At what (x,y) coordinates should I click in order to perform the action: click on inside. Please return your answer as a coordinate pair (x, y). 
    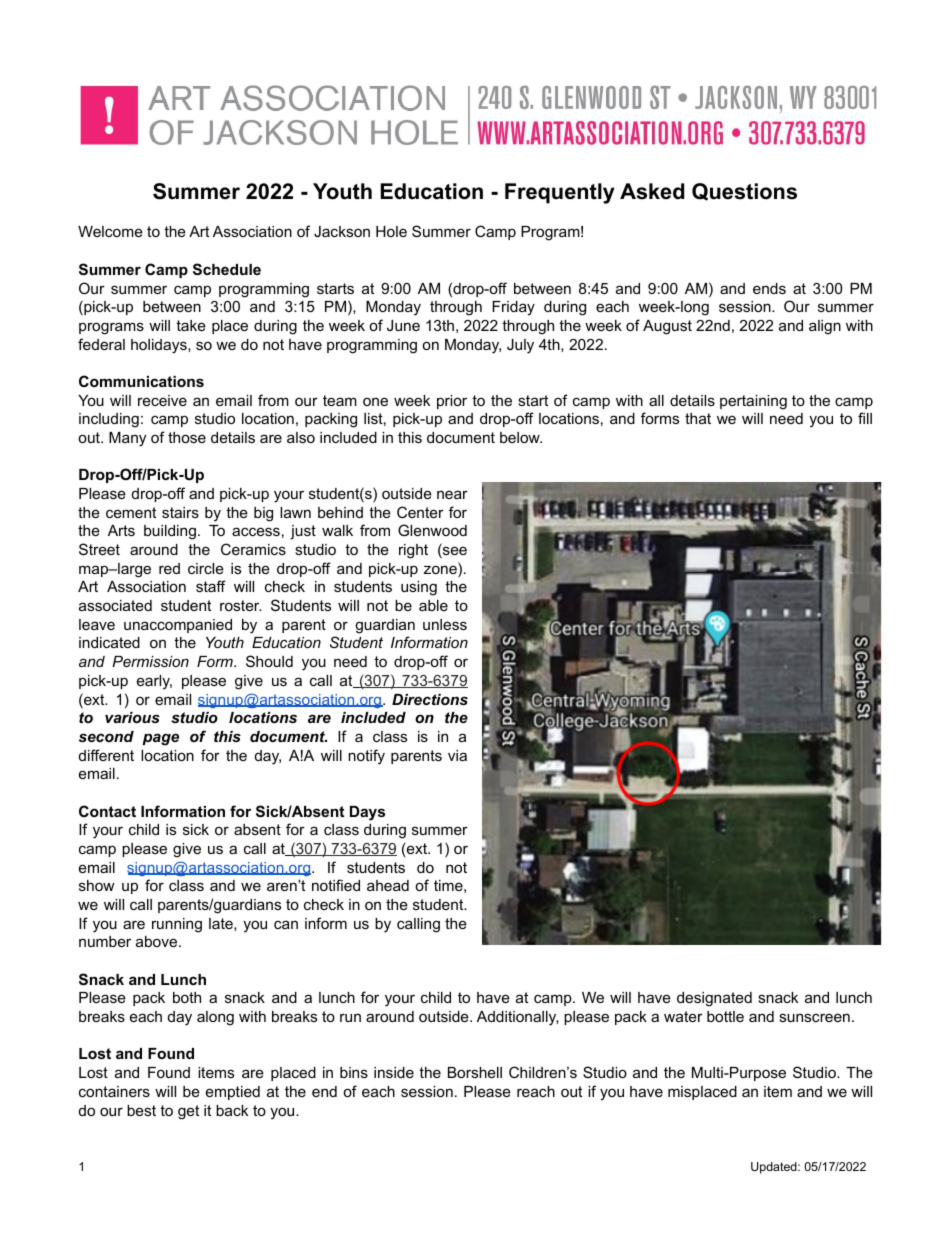
    Looking at the image, I should click on (394, 1072).
